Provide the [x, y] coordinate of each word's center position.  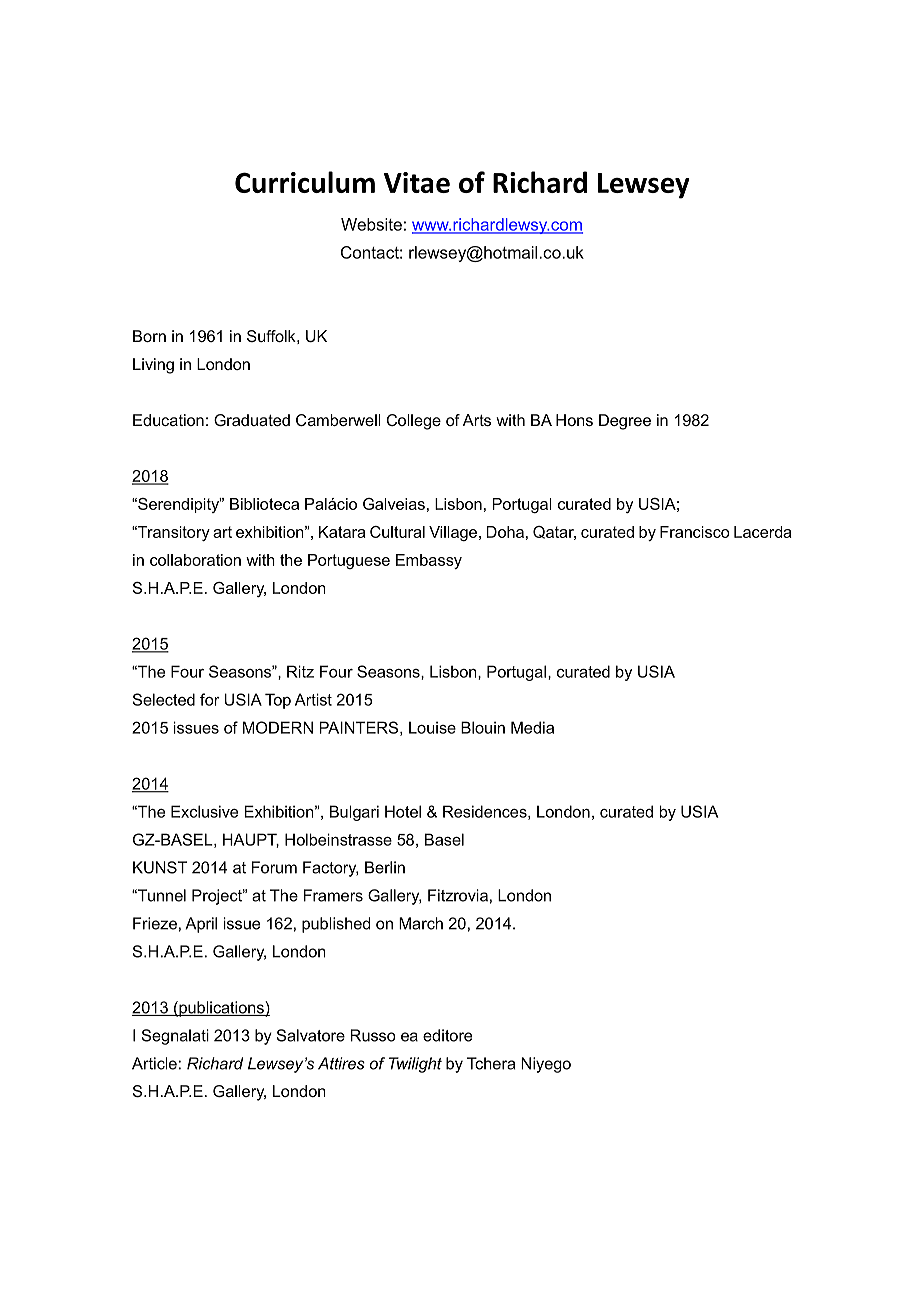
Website [371, 224]
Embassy [429, 561]
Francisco [695, 532]
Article [154, 1063]
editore [447, 1035]
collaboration [195, 560]
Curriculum [305, 182]
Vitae [417, 182]
